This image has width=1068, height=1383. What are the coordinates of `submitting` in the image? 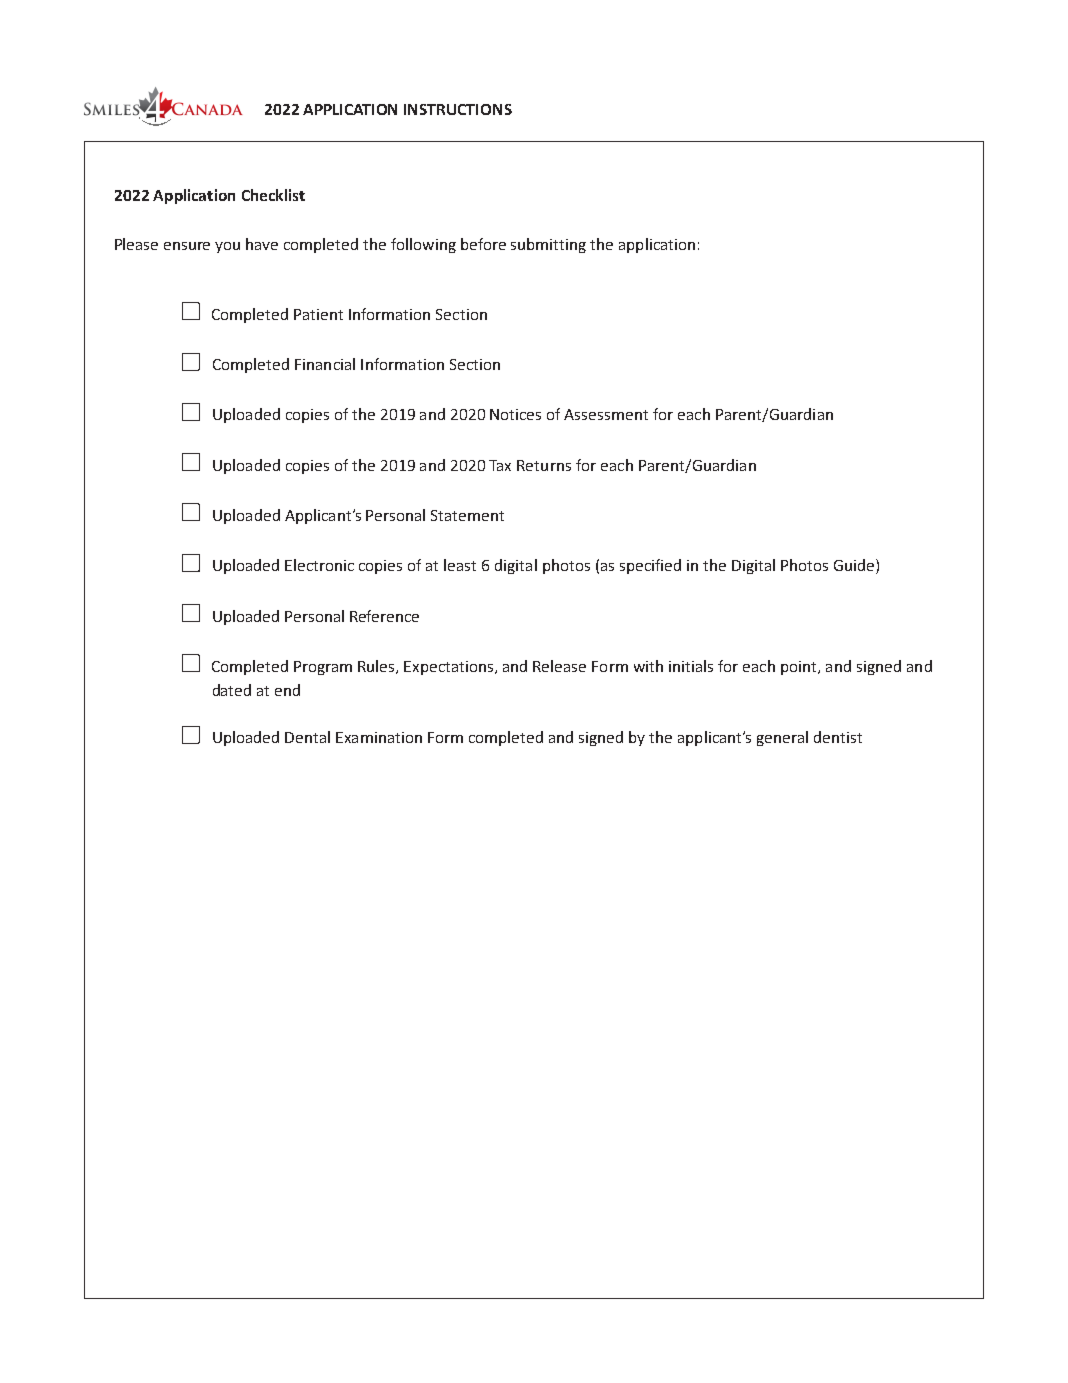 It's located at (548, 245).
